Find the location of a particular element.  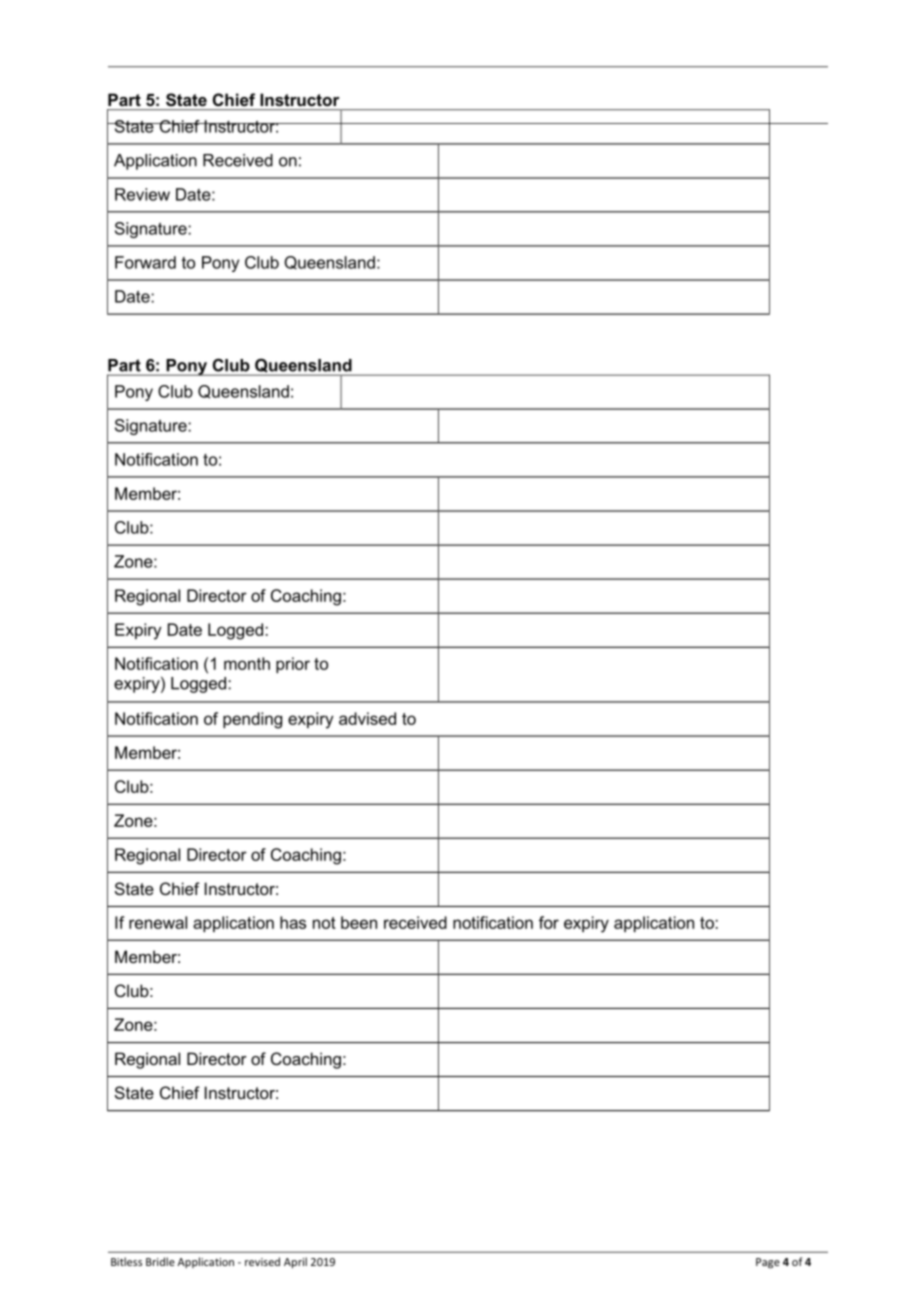

Page is located at coordinates (768, 1263).
